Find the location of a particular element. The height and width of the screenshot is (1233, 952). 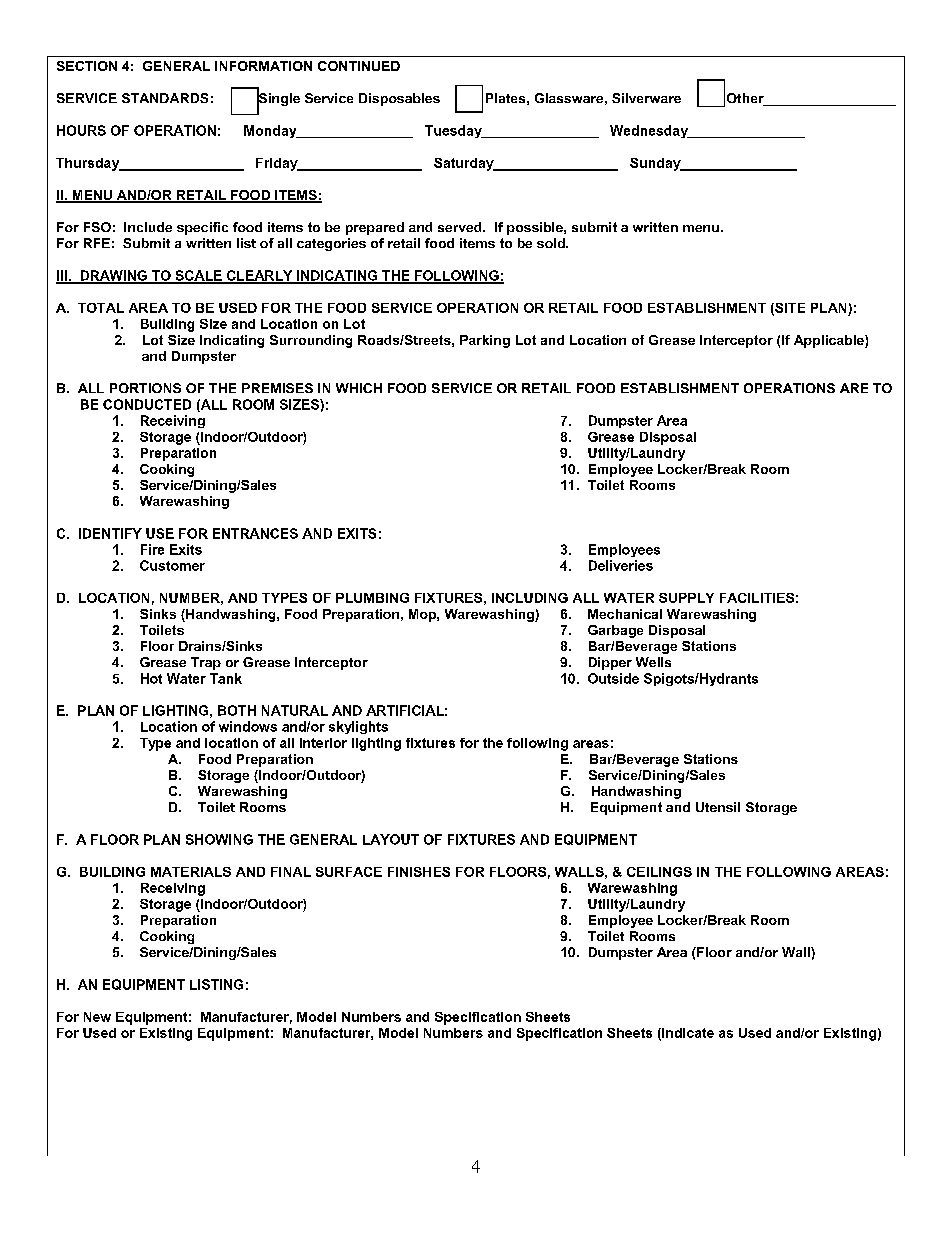

STANDARDS is located at coordinates (165, 98).
